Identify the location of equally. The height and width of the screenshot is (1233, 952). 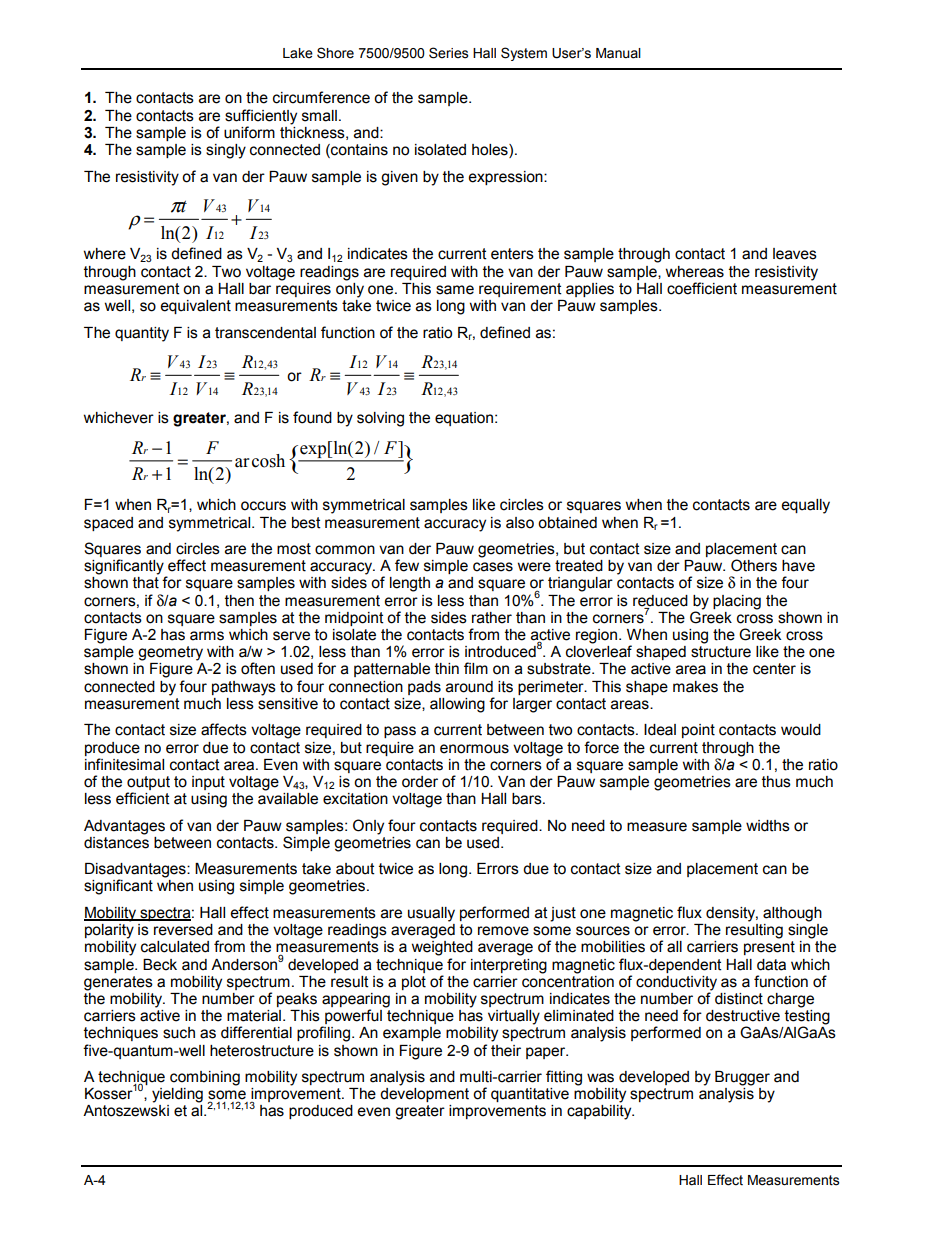
(805, 506).
